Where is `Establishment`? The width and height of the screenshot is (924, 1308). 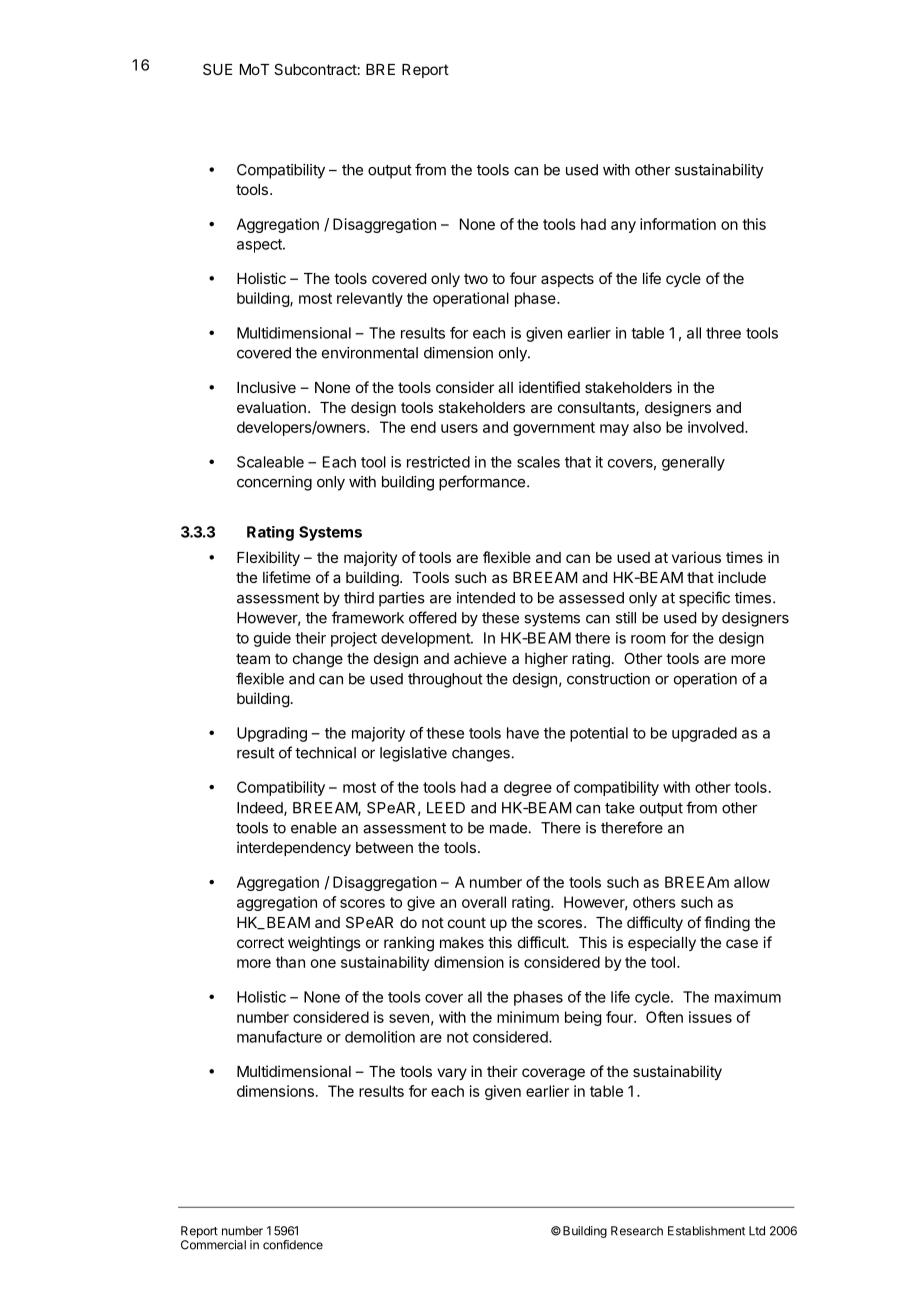 Establishment is located at coordinates (706, 1231).
